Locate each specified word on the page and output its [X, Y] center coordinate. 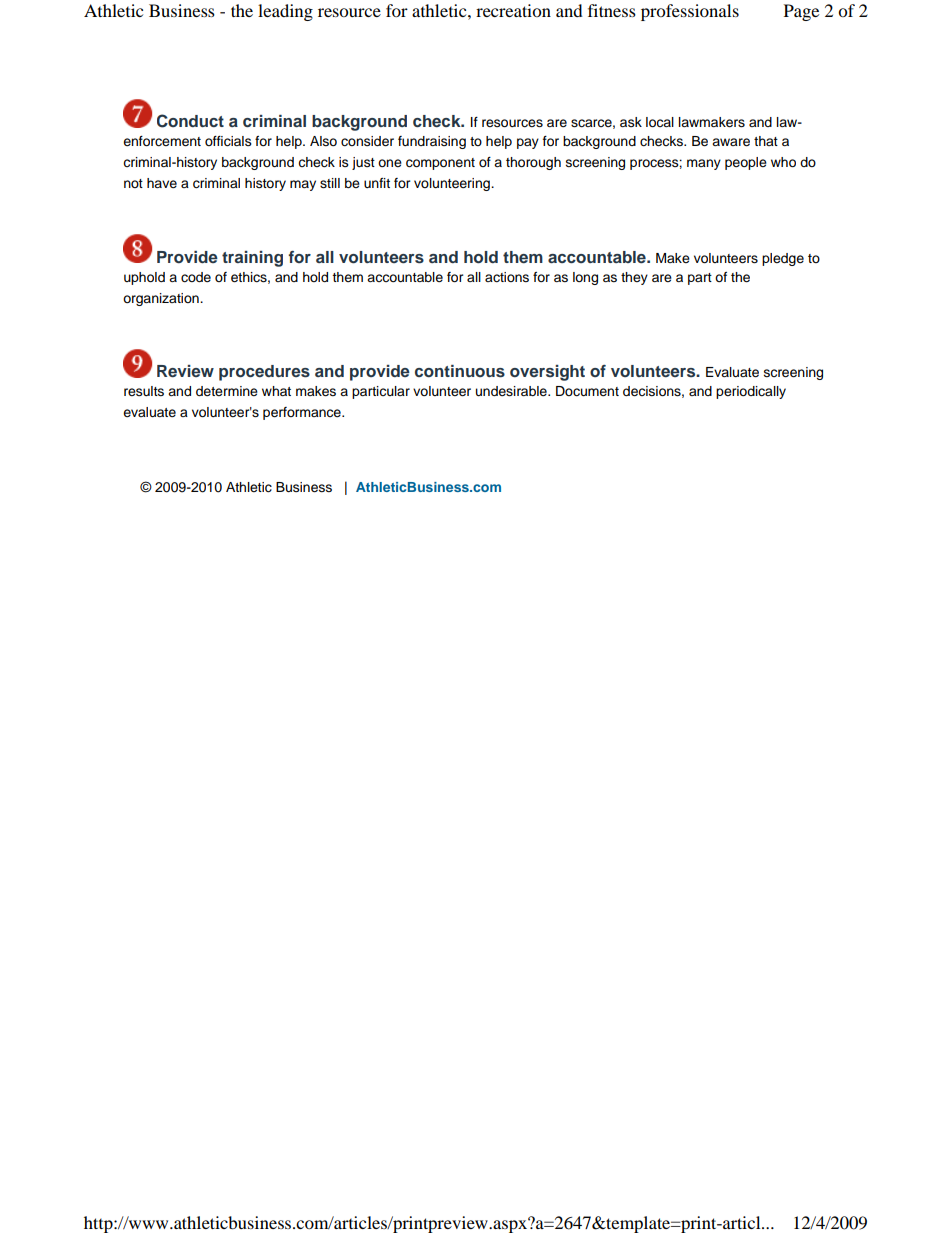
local [660, 122]
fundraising [432, 142]
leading [285, 12]
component [440, 164]
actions [507, 277]
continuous [460, 371]
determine [227, 391]
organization [162, 299]
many [704, 164]
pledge [783, 259]
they [634, 278]
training [252, 259]
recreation [513, 10]
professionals [690, 12]
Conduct [190, 121]
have [162, 183]
